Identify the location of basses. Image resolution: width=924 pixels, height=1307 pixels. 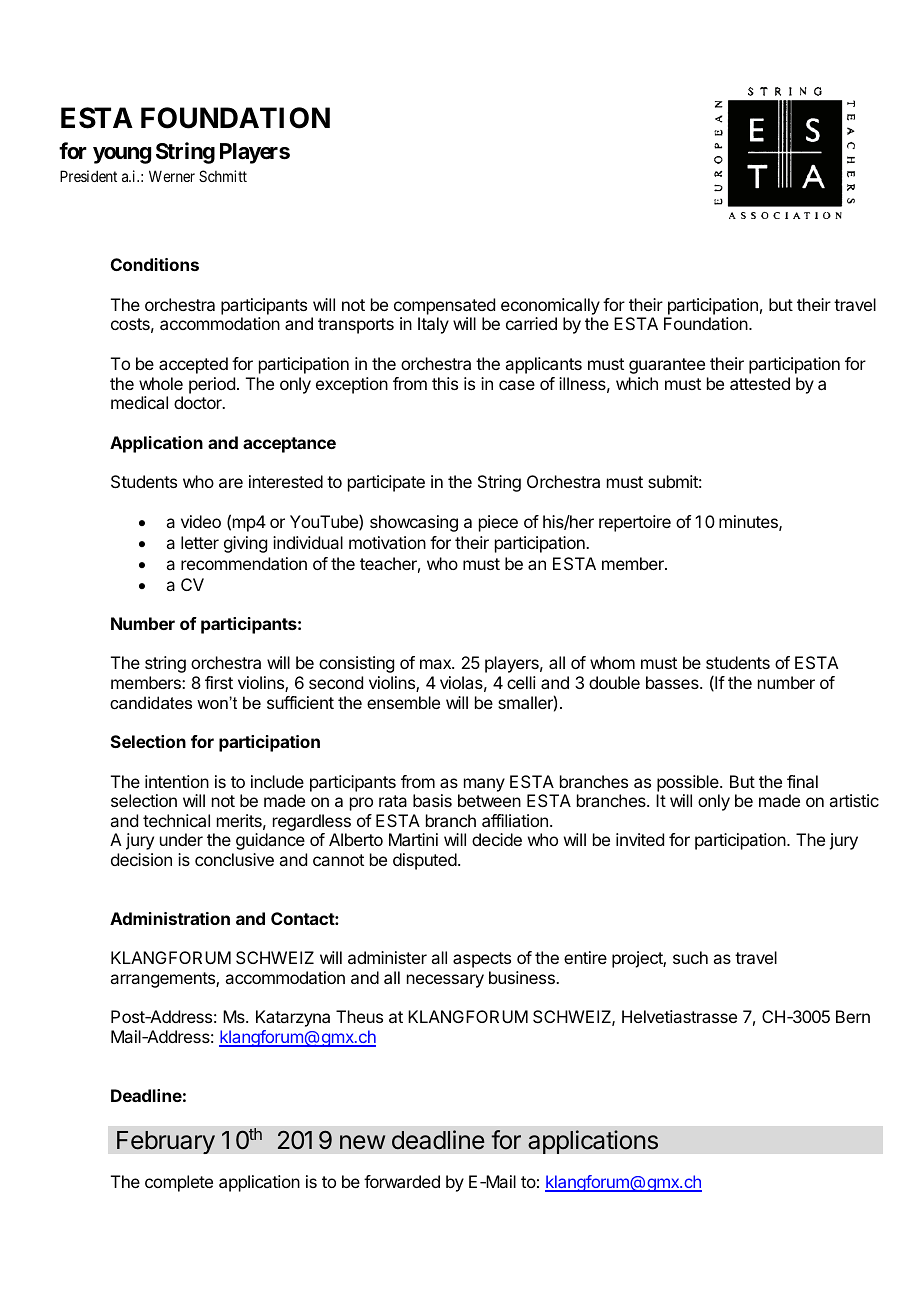
(673, 682).
